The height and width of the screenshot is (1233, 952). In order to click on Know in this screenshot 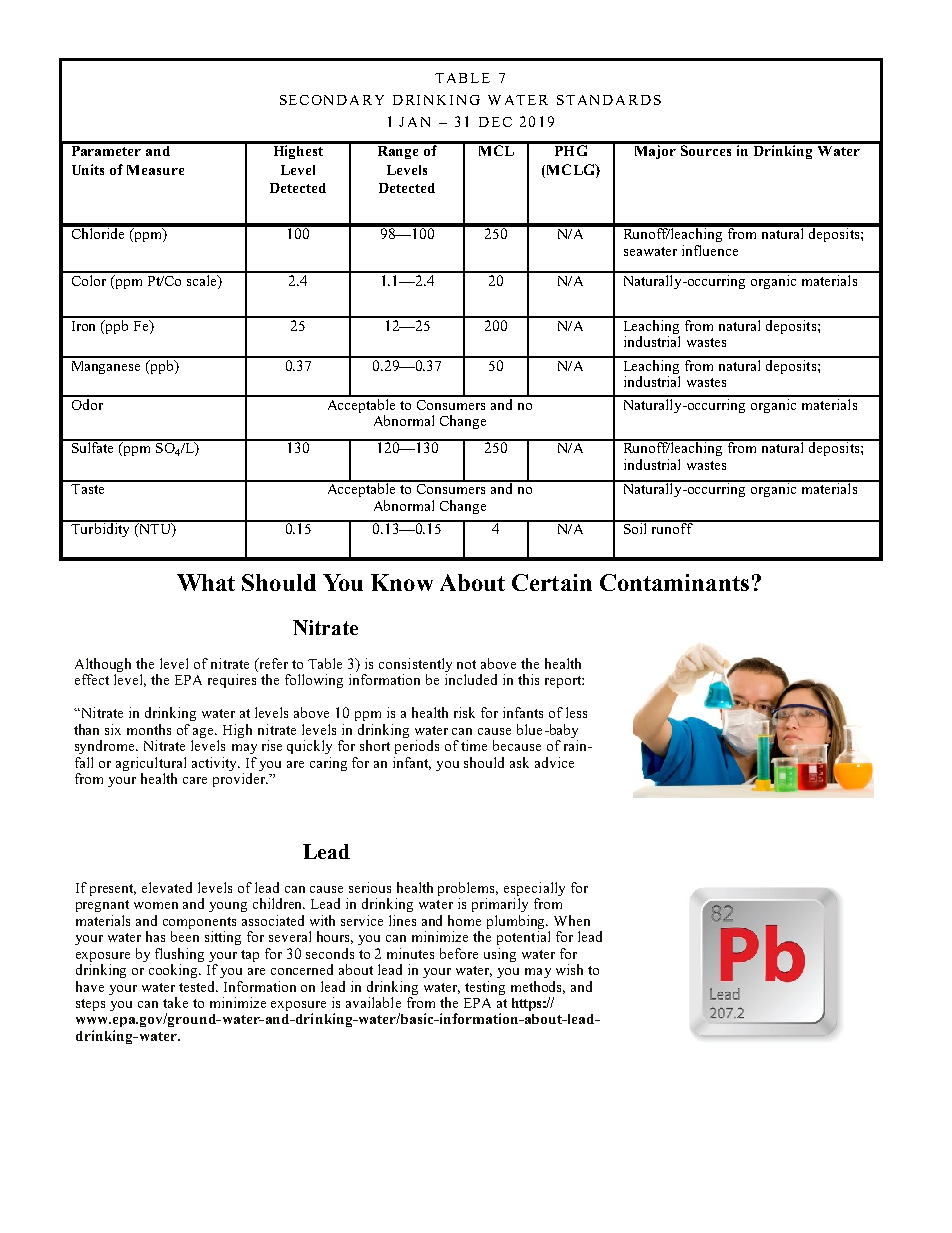, I will do `click(402, 582)`.
